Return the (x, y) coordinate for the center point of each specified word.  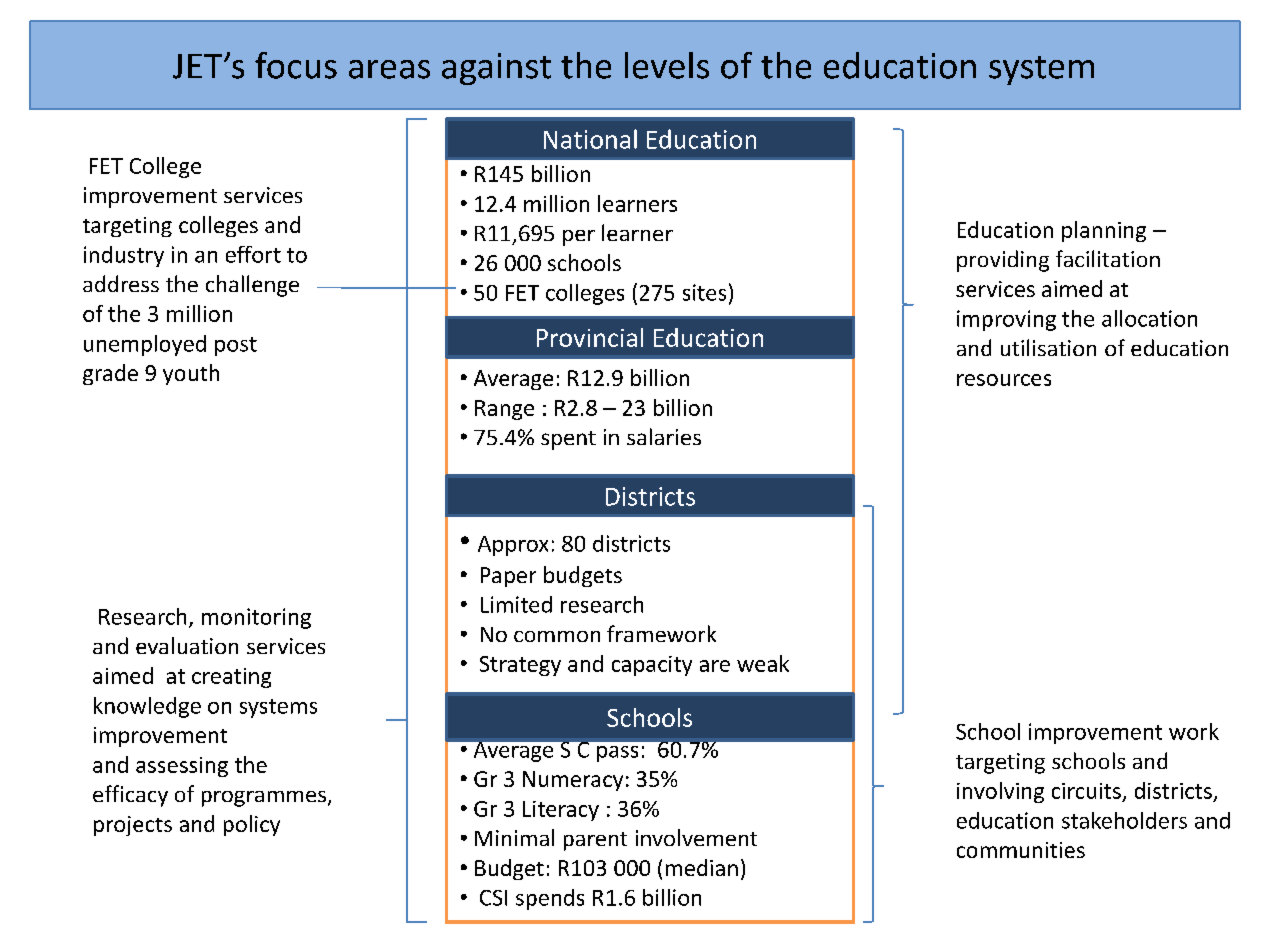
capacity (652, 666)
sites (704, 292)
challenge (252, 286)
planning (1104, 231)
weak (763, 663)
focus (296, 65)
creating (231, 678)
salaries (664, 436)
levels (667, 65)
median (702, 867)
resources (1004, 380)
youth (191, 374)
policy (252, 825)
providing (1003, 261)
